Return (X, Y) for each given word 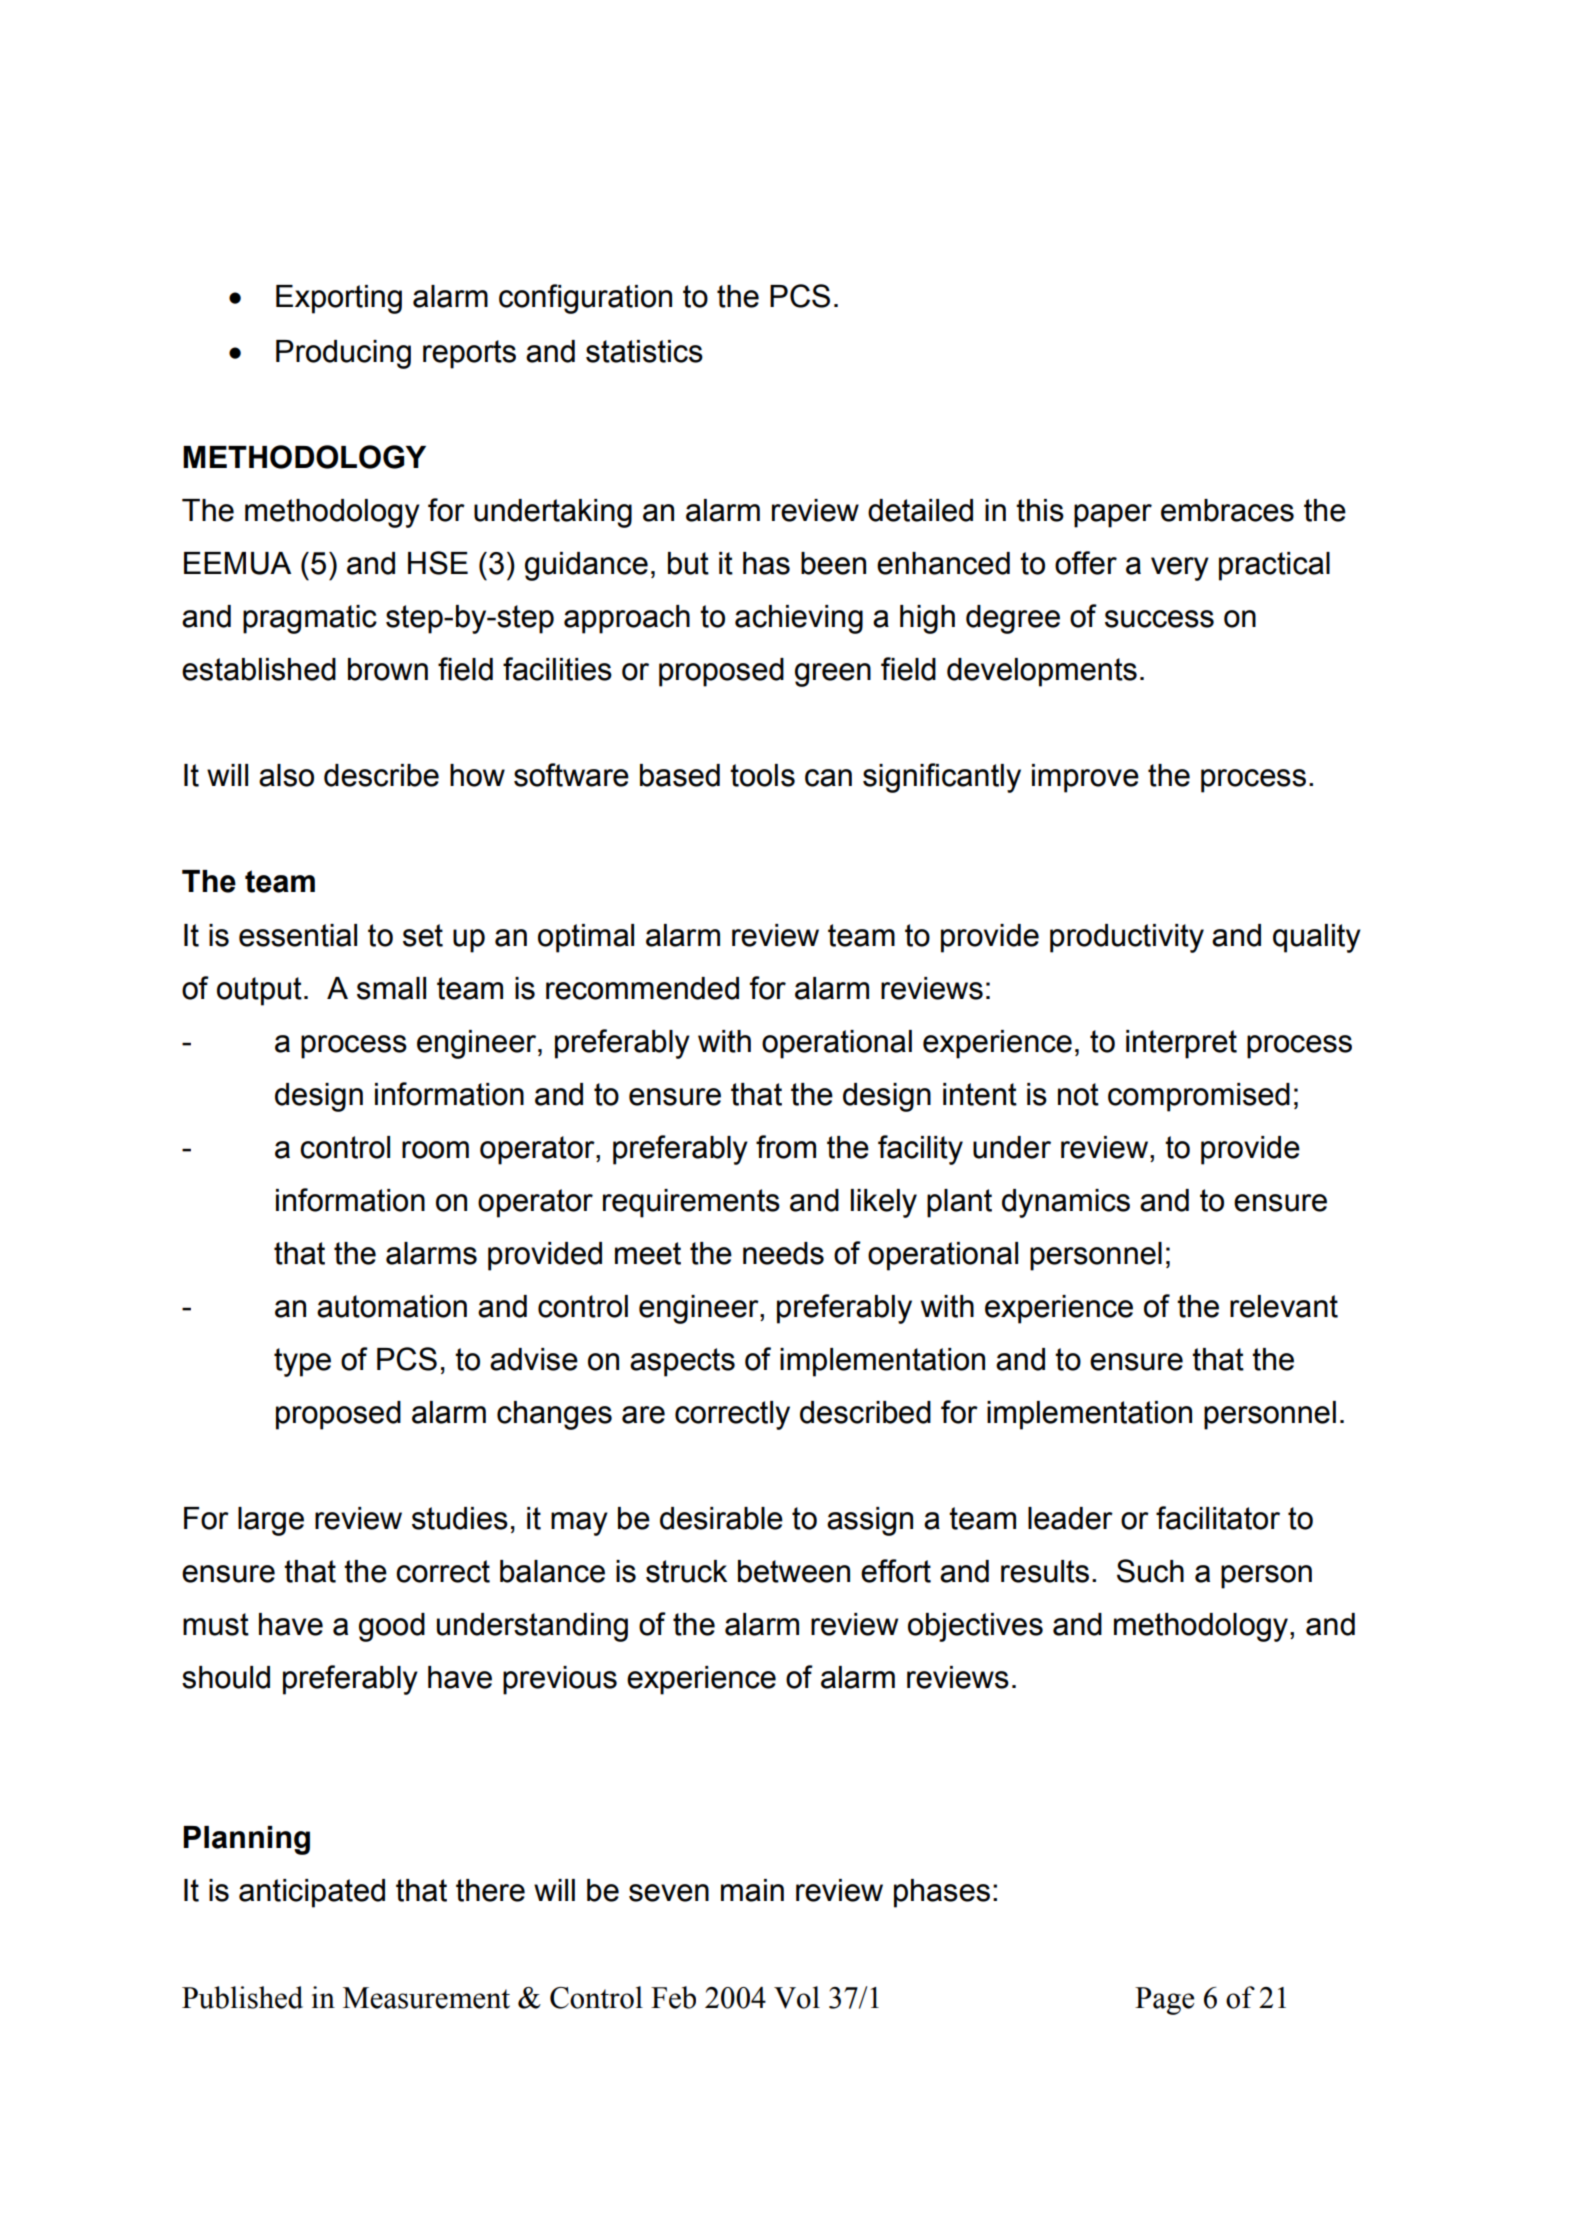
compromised (1199, 1097)
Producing (343, 354)
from (786, 1147)
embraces (1227, 510)
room (435, 1150)
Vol (797, 1997)
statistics (644, 351)
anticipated (312, 1893)
